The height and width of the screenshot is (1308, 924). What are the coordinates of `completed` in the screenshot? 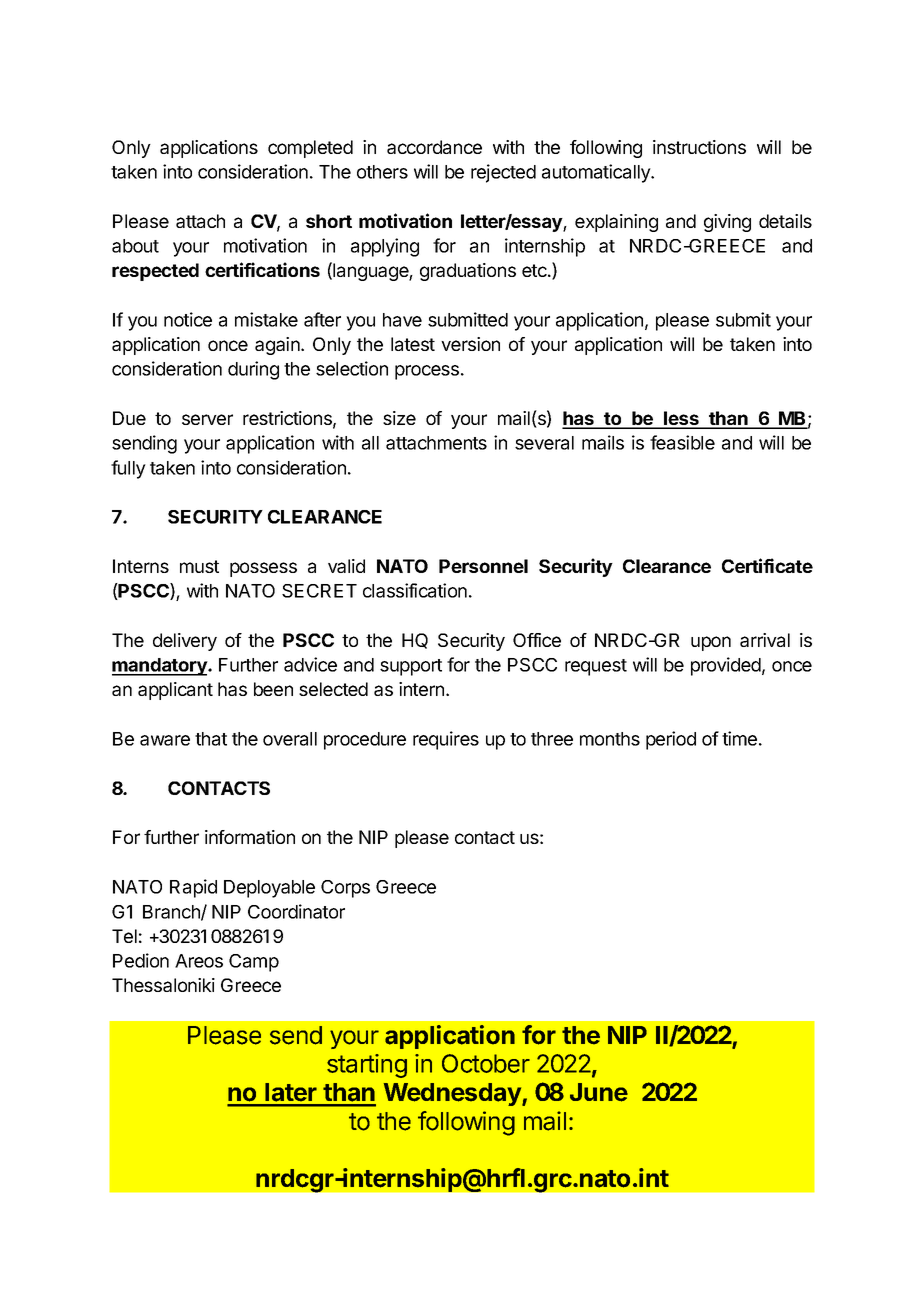 It's located at (310, 149).
